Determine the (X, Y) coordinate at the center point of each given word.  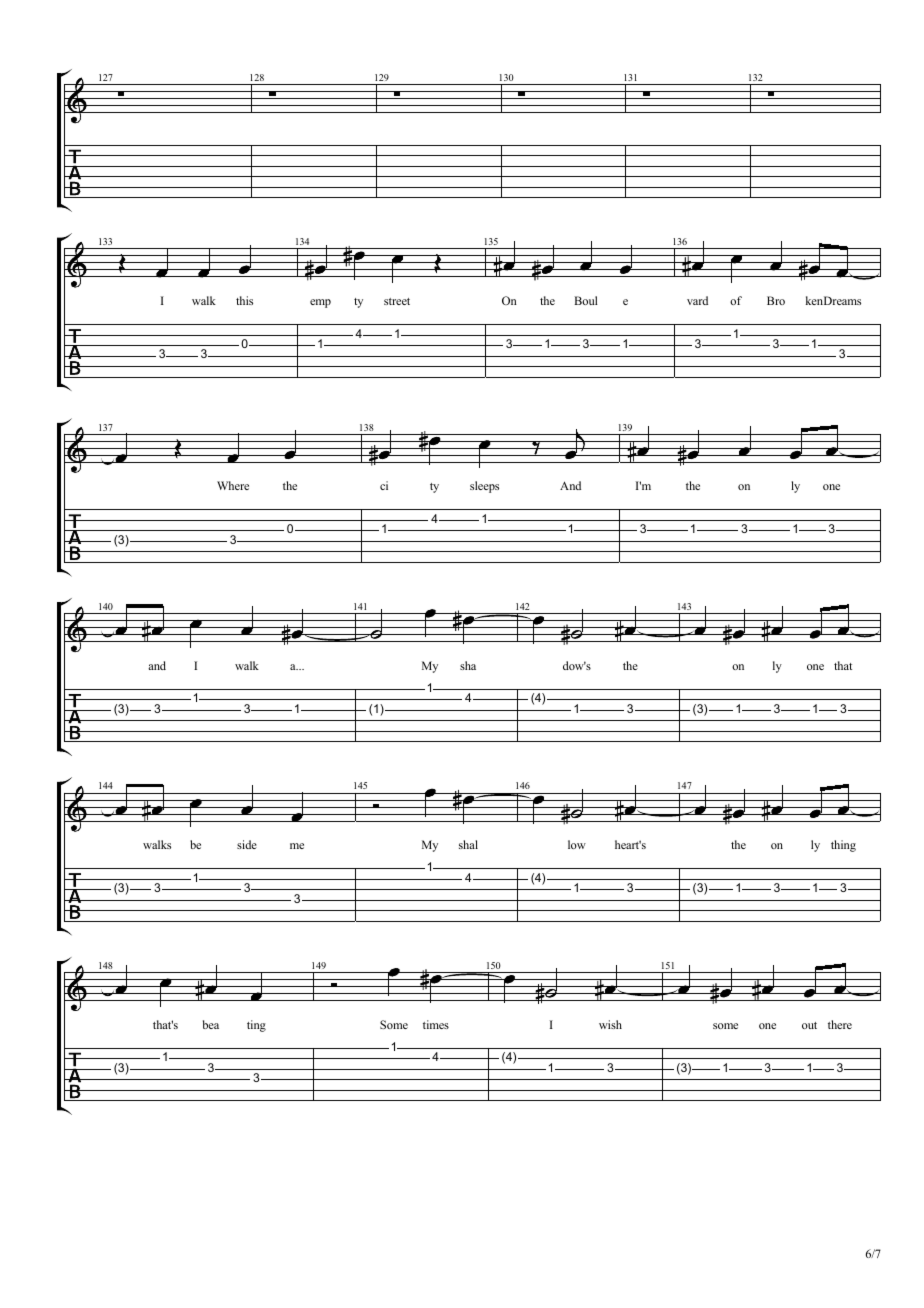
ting (256, 1026)
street (397, 301)
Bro (776, 300)
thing (843, 846)
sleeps (484, 487)
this (244, 300)
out (809, 1025)
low (577, 844)
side (247, 844)
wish (610, 1024)
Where (233, 485)
